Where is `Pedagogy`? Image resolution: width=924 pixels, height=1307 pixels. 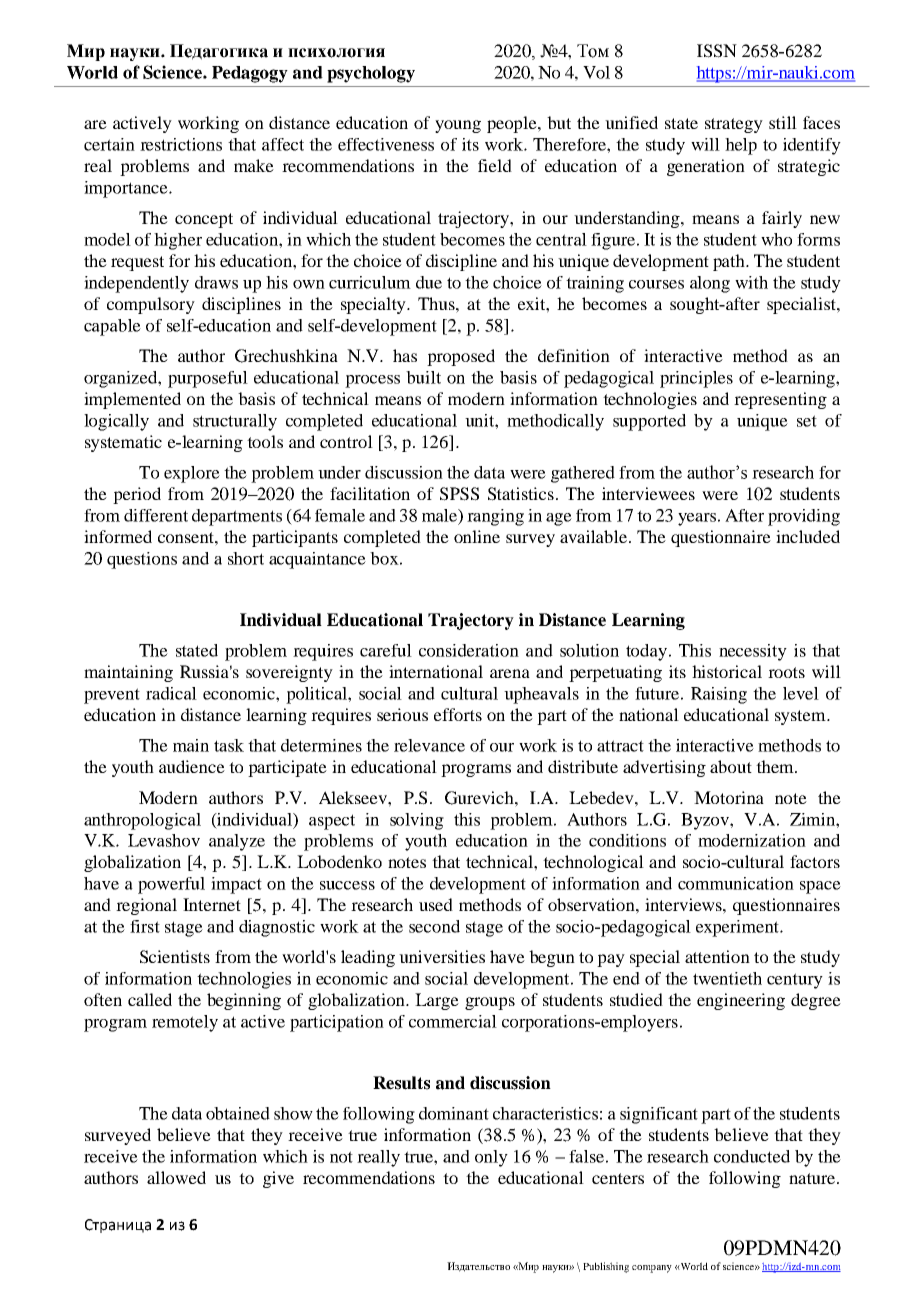 Pedagogy is located at coordinates (250, 74).
